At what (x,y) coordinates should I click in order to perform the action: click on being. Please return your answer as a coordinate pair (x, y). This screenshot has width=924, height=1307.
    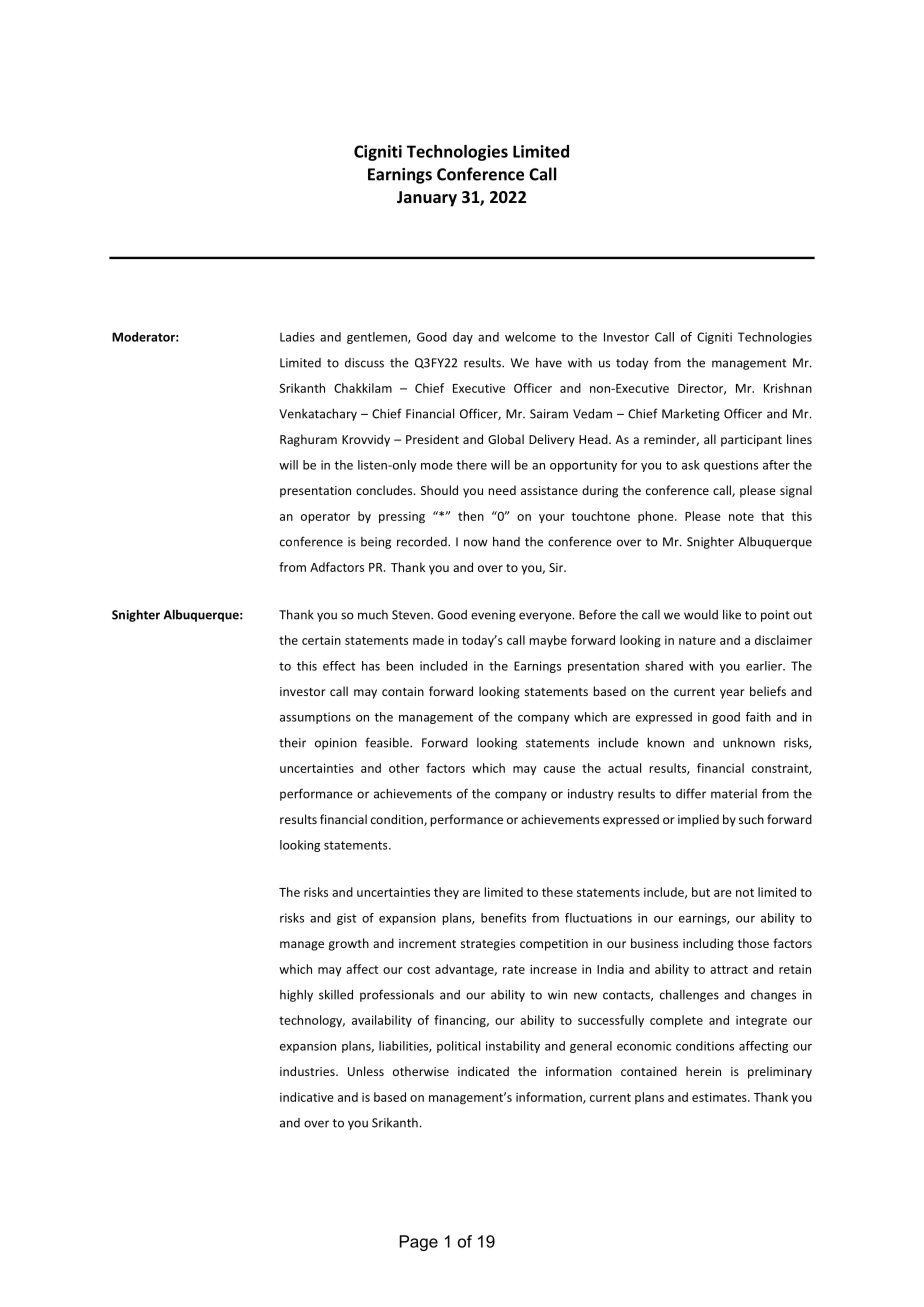
    Looking at the image, I should click on (376, 543).
